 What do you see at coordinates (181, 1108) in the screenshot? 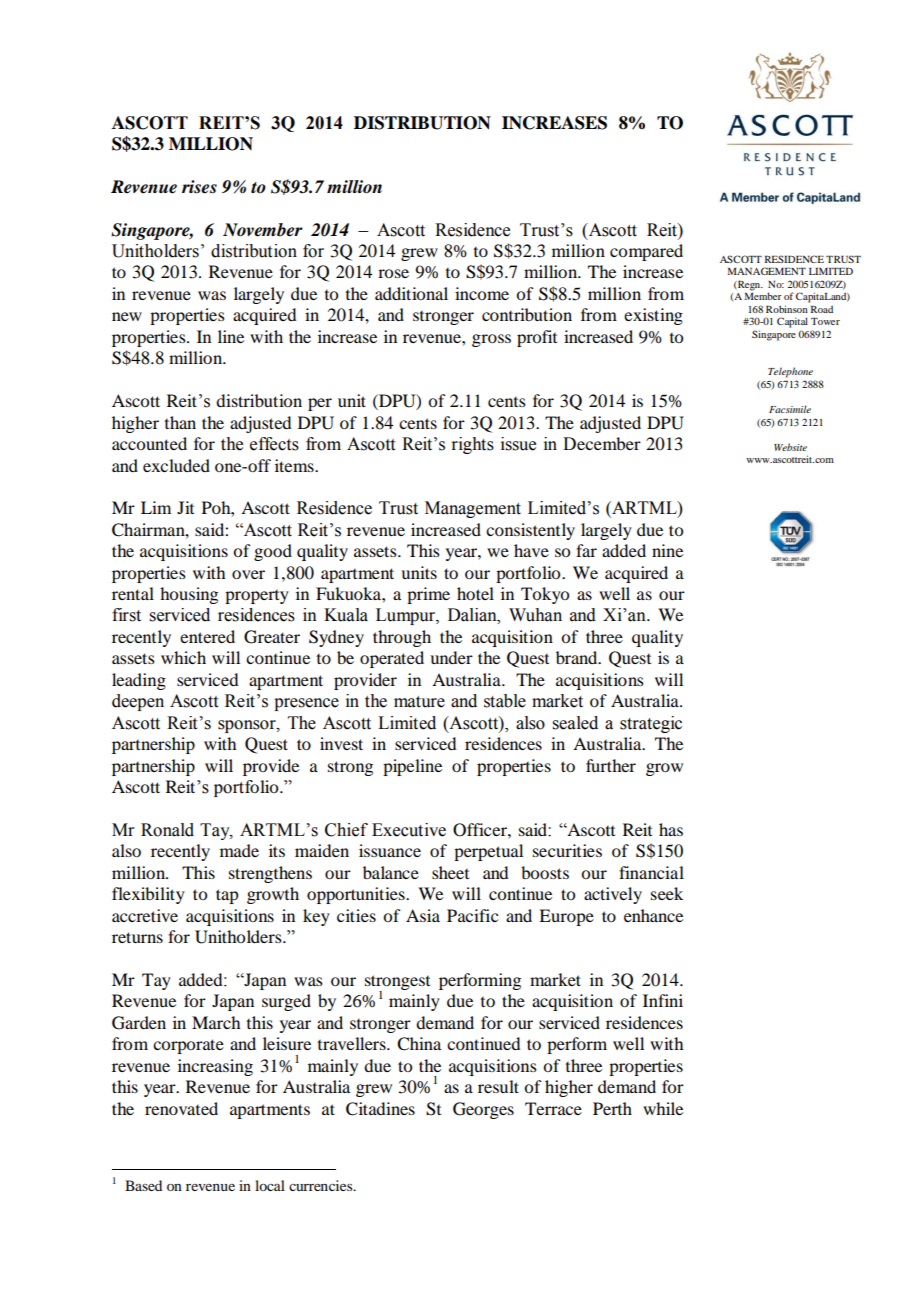
I see `renovated` at bounding box center [181, 1108].
